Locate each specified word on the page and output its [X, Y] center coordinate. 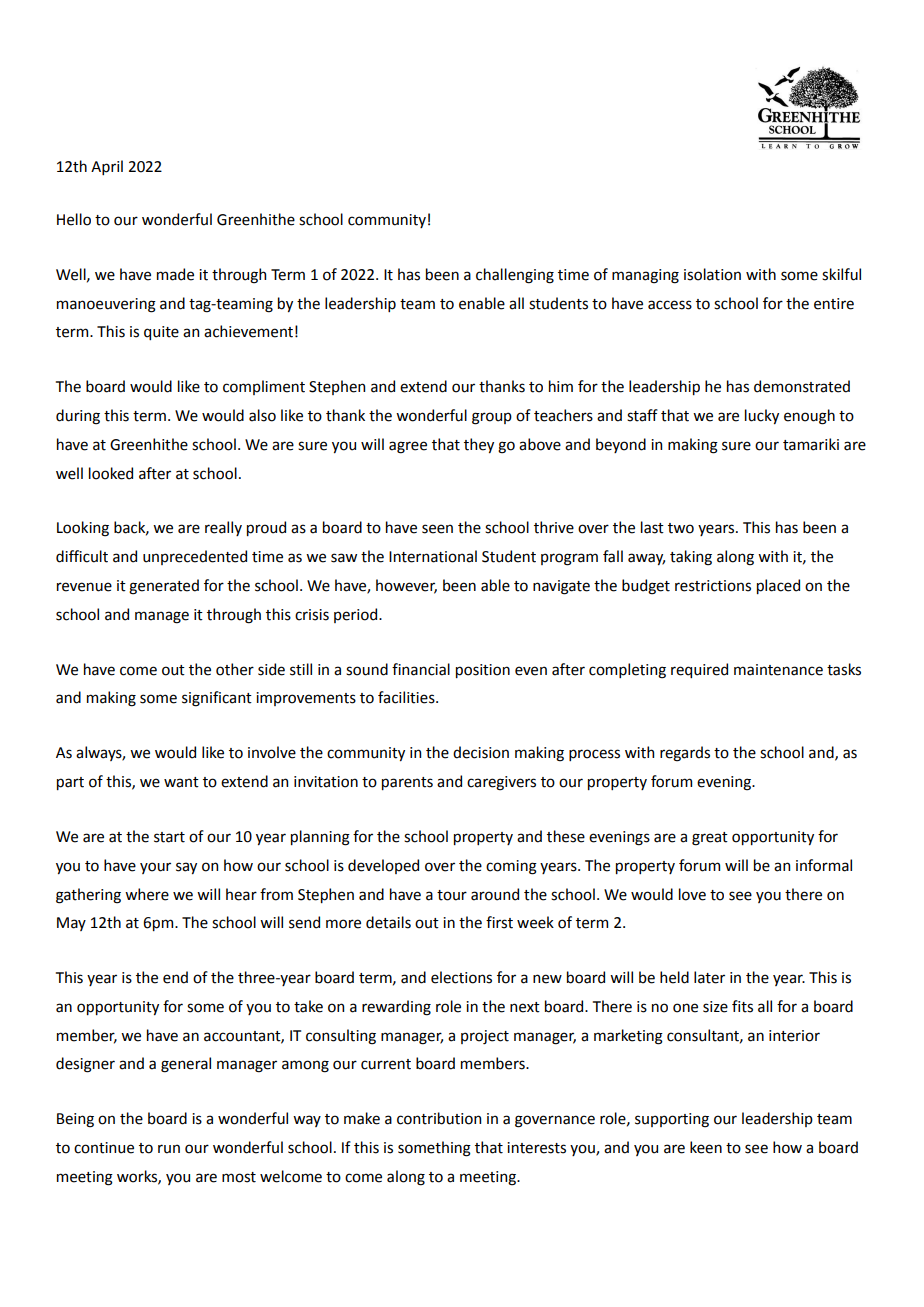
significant [217, 699]
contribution [439, 1118]
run [169, 1149]
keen [706, 1147]
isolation [712, 274]
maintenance [778, 670]
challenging [515, 276]
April [107, 167]
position [483, 671]
